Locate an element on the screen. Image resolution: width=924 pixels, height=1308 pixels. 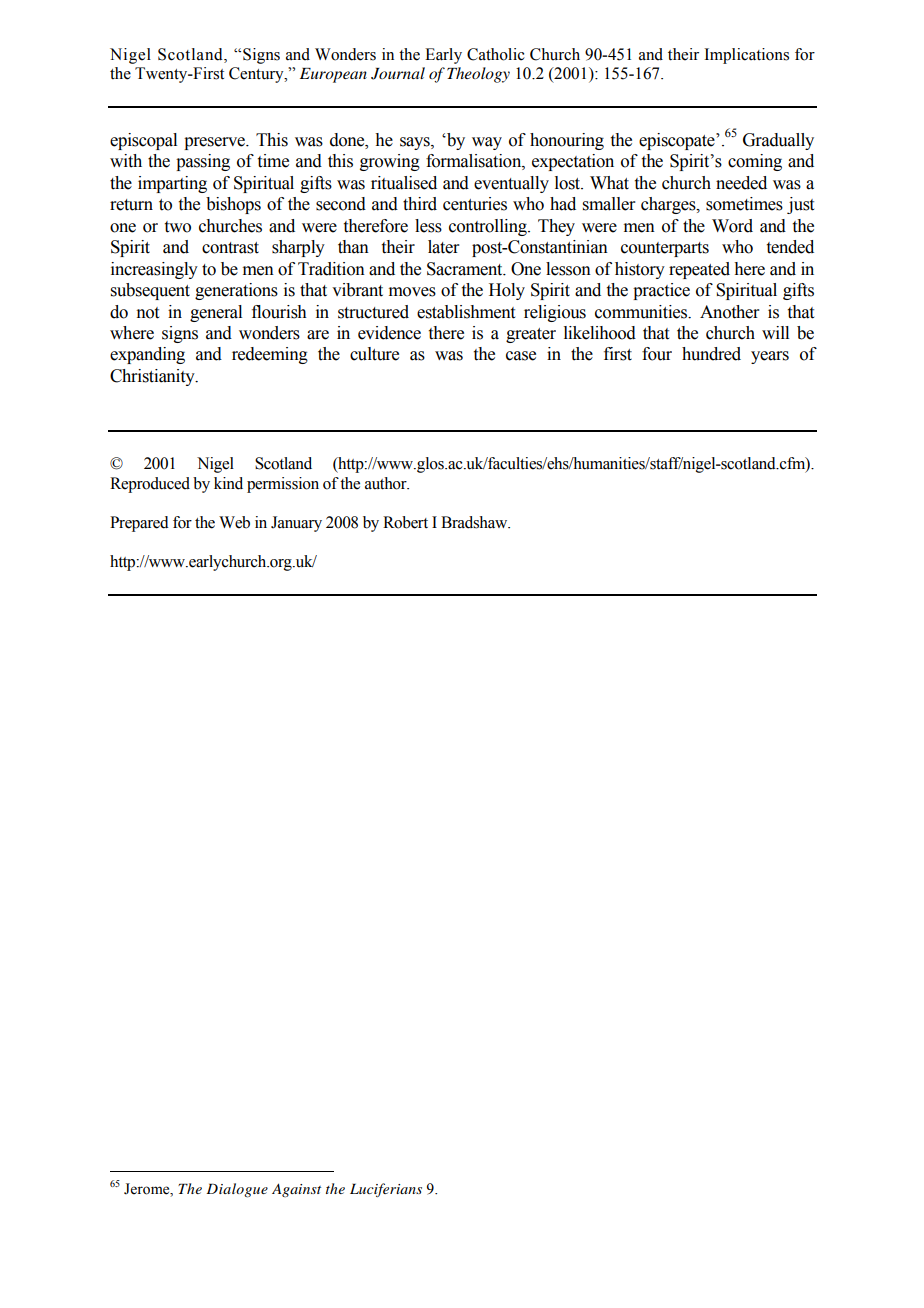
Theology is located at coordinates (478, 75).
